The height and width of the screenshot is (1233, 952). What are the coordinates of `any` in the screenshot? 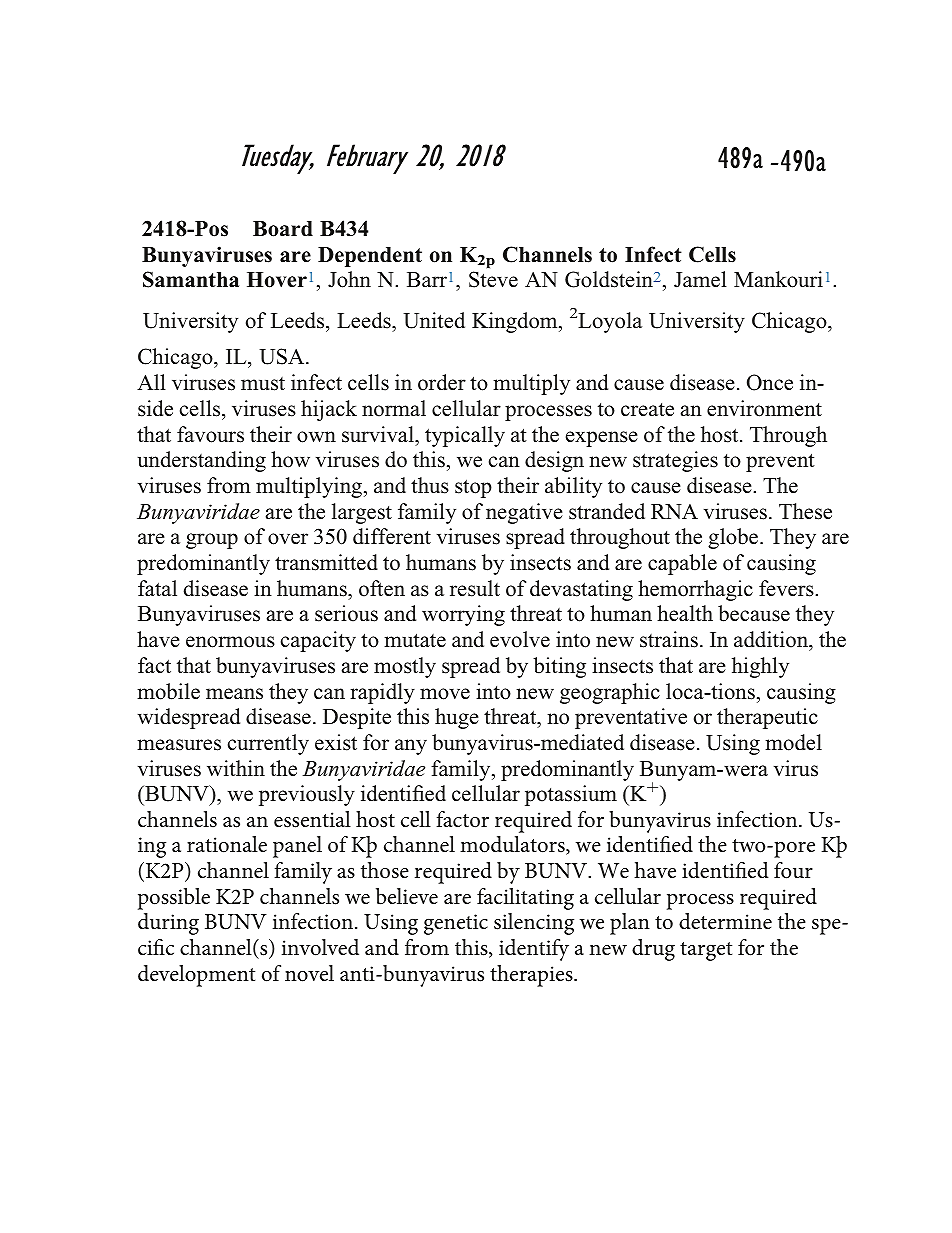 It's located at (411, 747).
